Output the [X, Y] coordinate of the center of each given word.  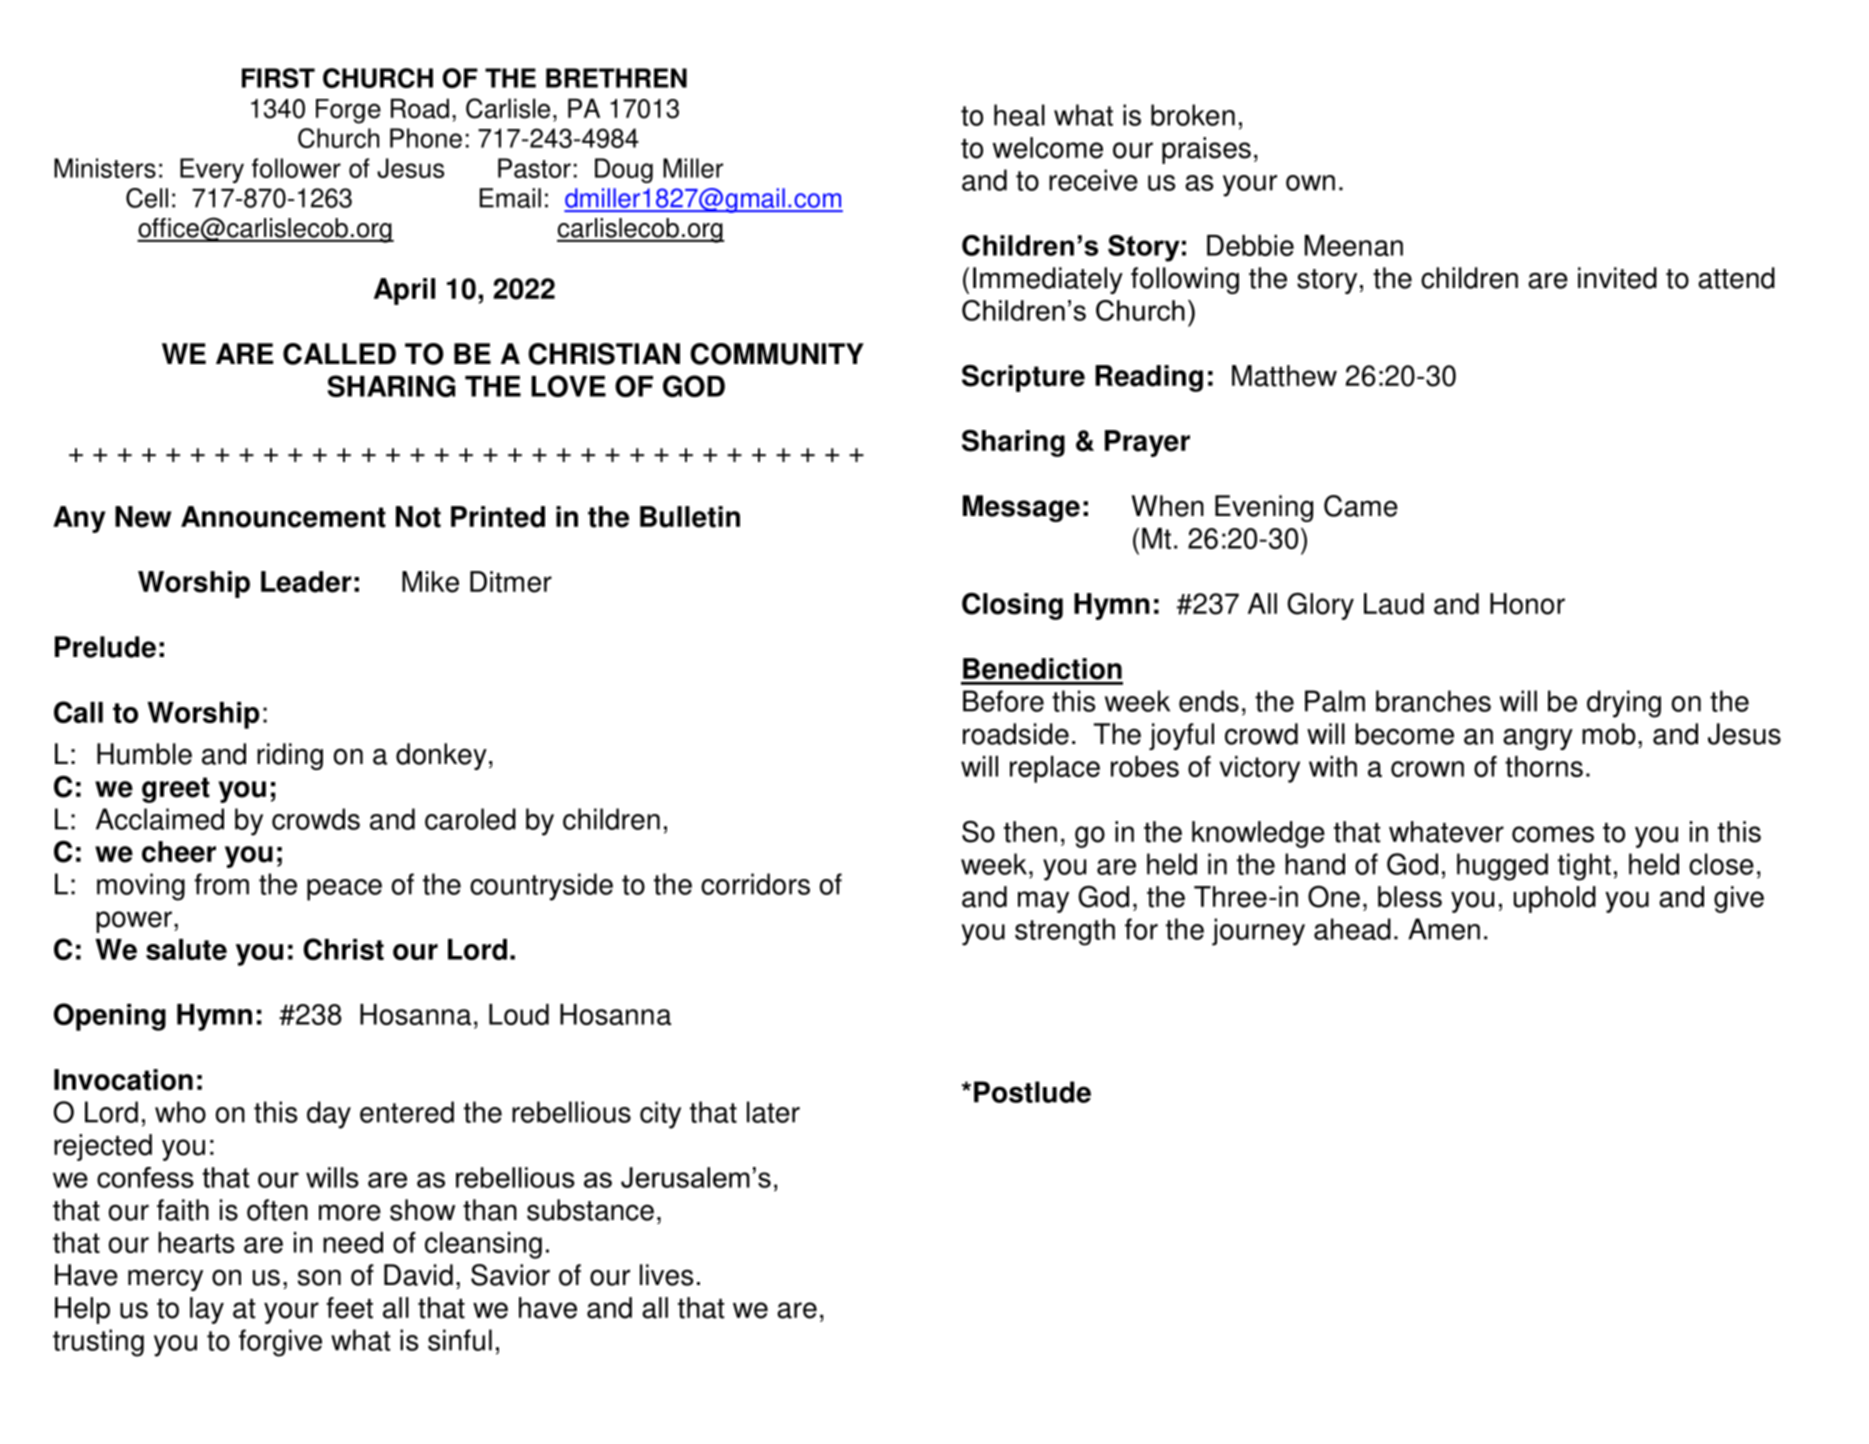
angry [1538, 739]
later [773, 1112]
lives [666, 1275]
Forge [348, 111]
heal [1019, 115]
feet [349, 1308]
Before [1003, 701]
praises [1206, 150]
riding [290, 756]
